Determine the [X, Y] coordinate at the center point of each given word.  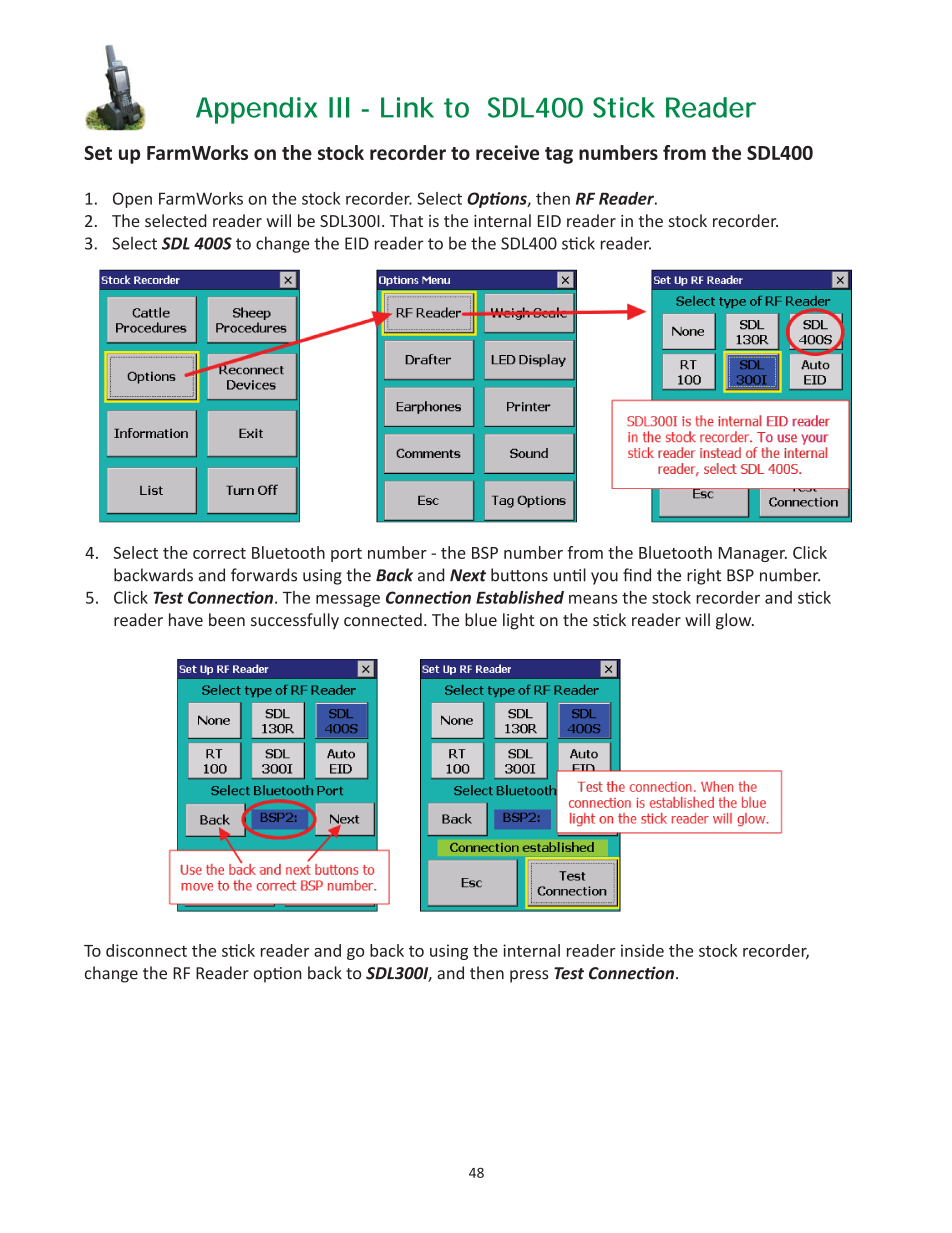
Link [407, 107]
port [346, 555]
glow [735, 621]
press [529, 976]
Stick [624, 107]
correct [219, 553]
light [519, 621]
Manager [753, 554]
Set [98, 153]
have [186, 619]
